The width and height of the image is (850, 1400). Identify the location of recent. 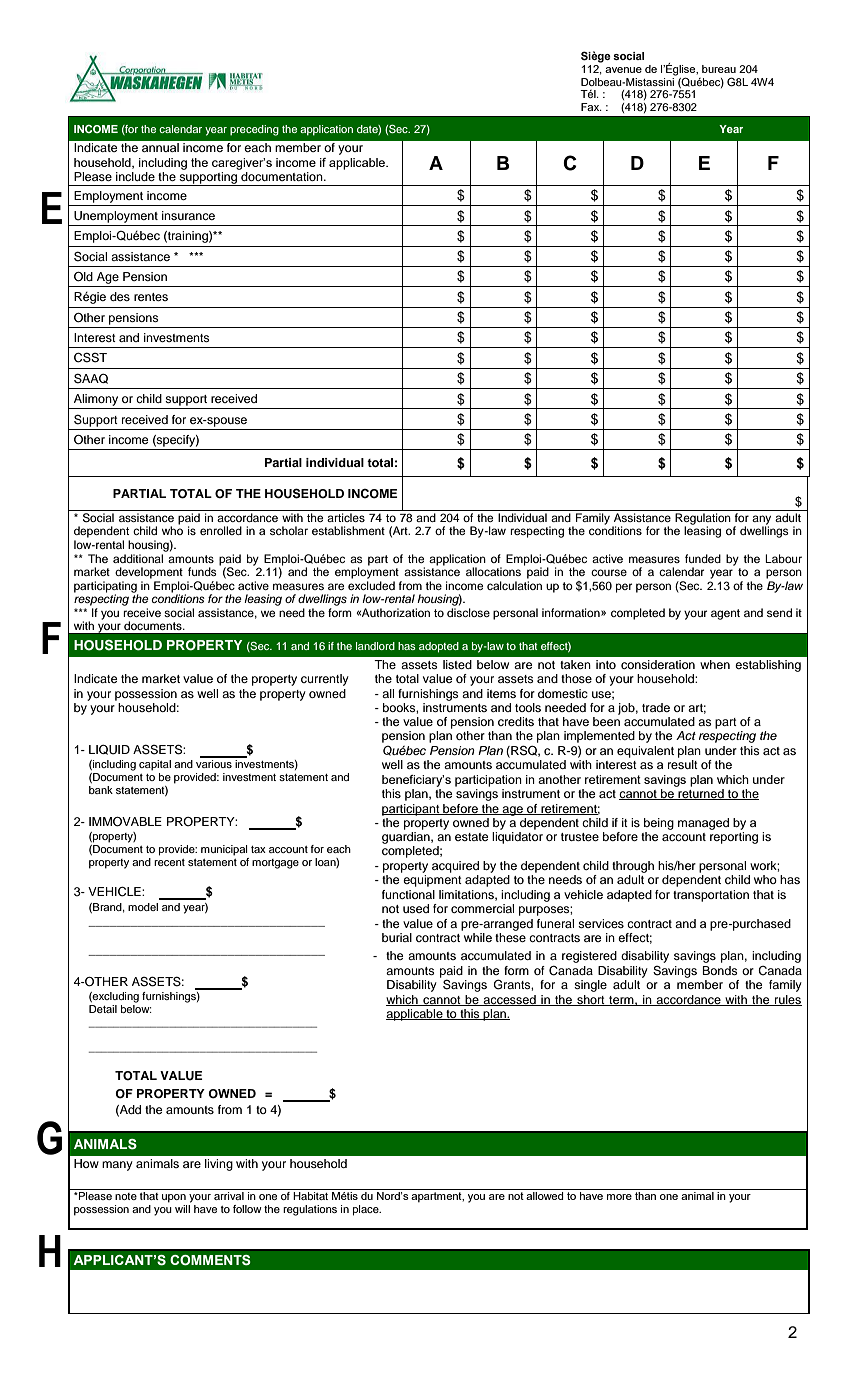
(169, 862).
